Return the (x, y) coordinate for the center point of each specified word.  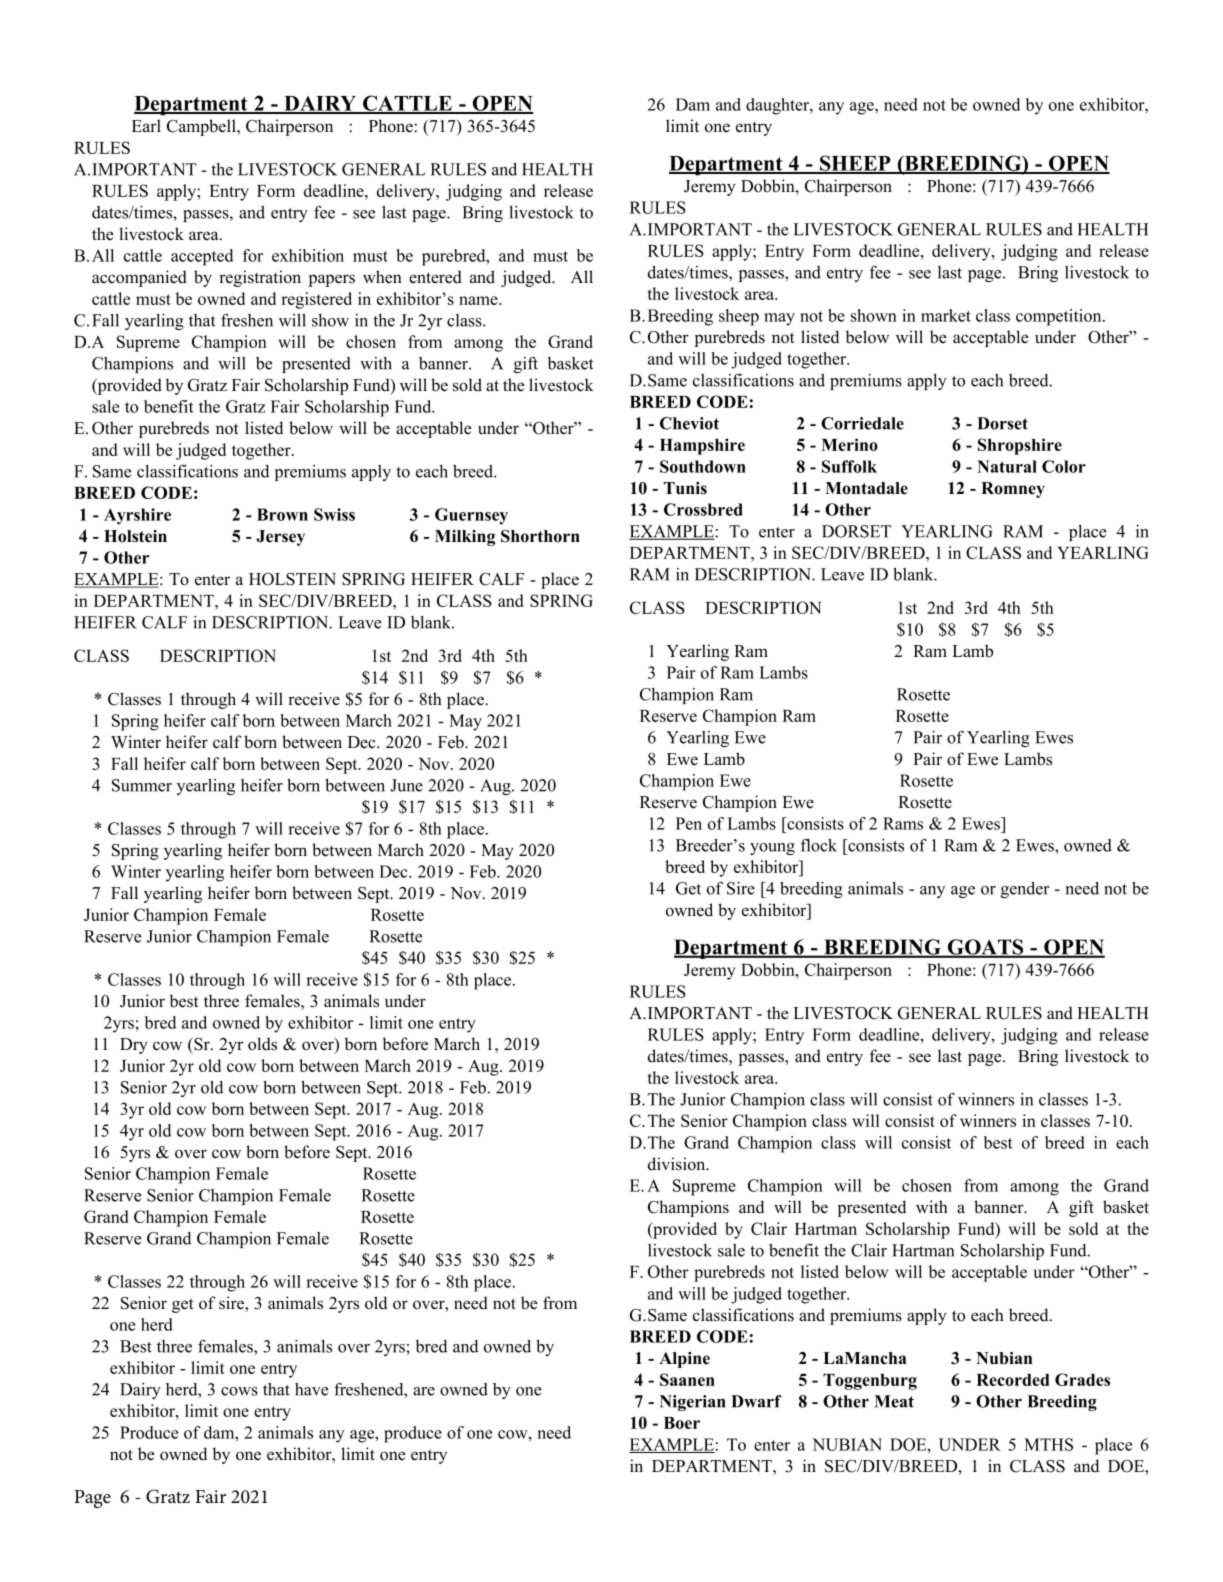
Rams (903, 823)
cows (239, 1391)
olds (262, 1044)
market (946, 315)
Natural (1007, 466)
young (772, 849)
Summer (142, 785)
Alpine (684, 1360)
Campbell (202, 127)
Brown (282, 514)
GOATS (986, 948)
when (382, 277)
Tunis (685, 488)
